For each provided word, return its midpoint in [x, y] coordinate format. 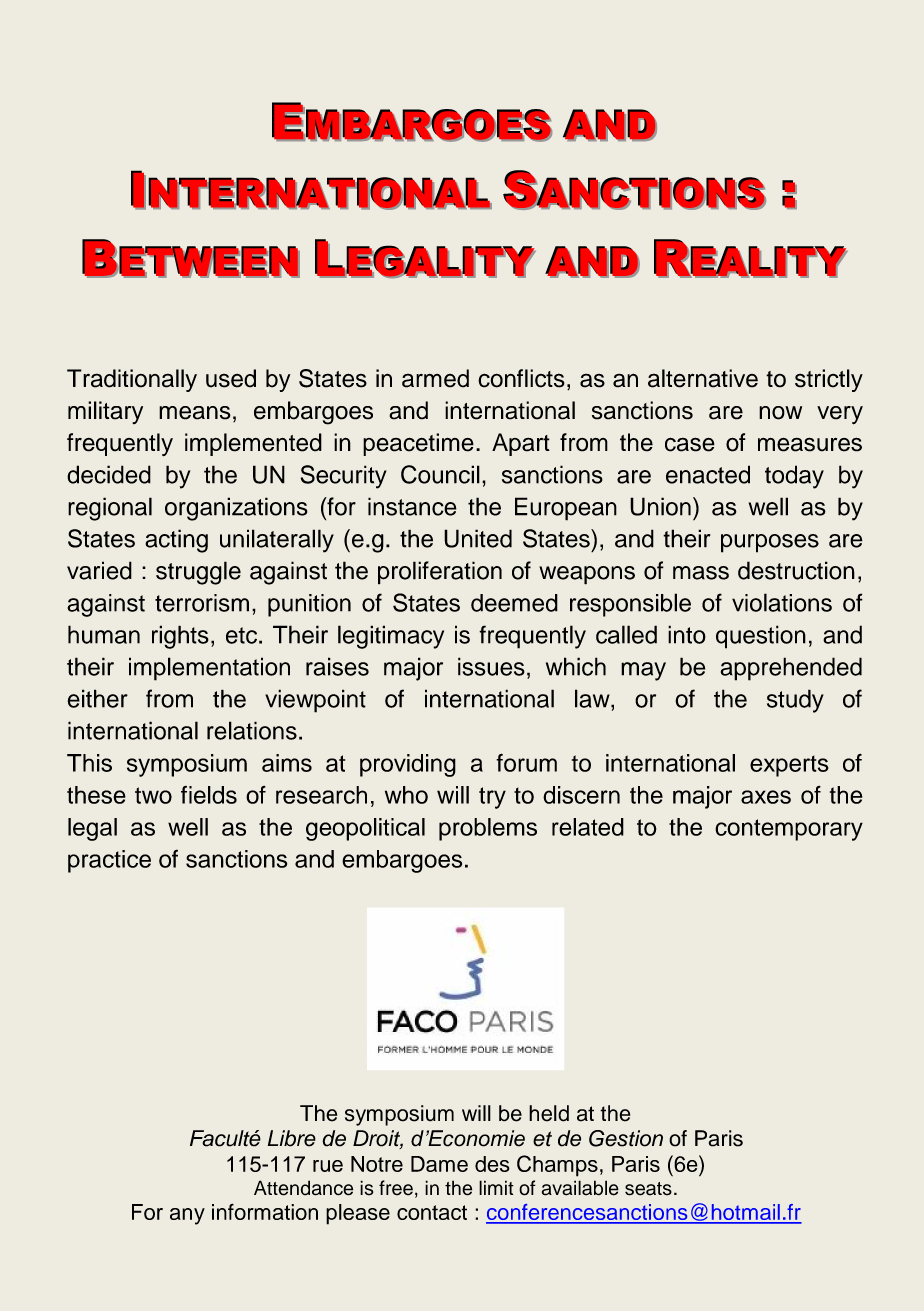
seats [648, 1189]
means [195, 413]
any [187, 1216]
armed [435, 378]
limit [496, 1187]
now [780, 413]
